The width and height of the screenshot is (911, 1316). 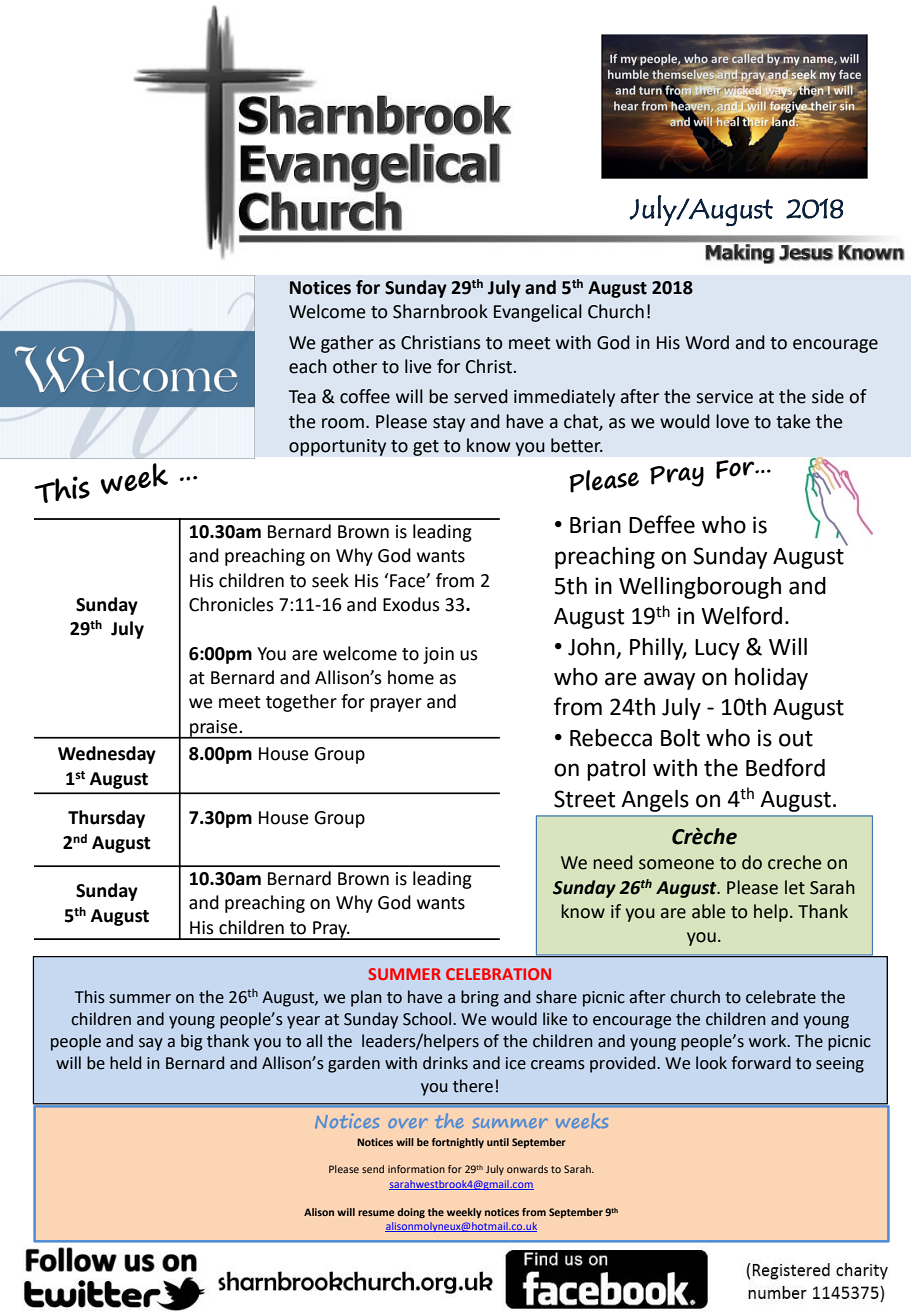 I want to click on Thursday, so click(x=106, y=819).
